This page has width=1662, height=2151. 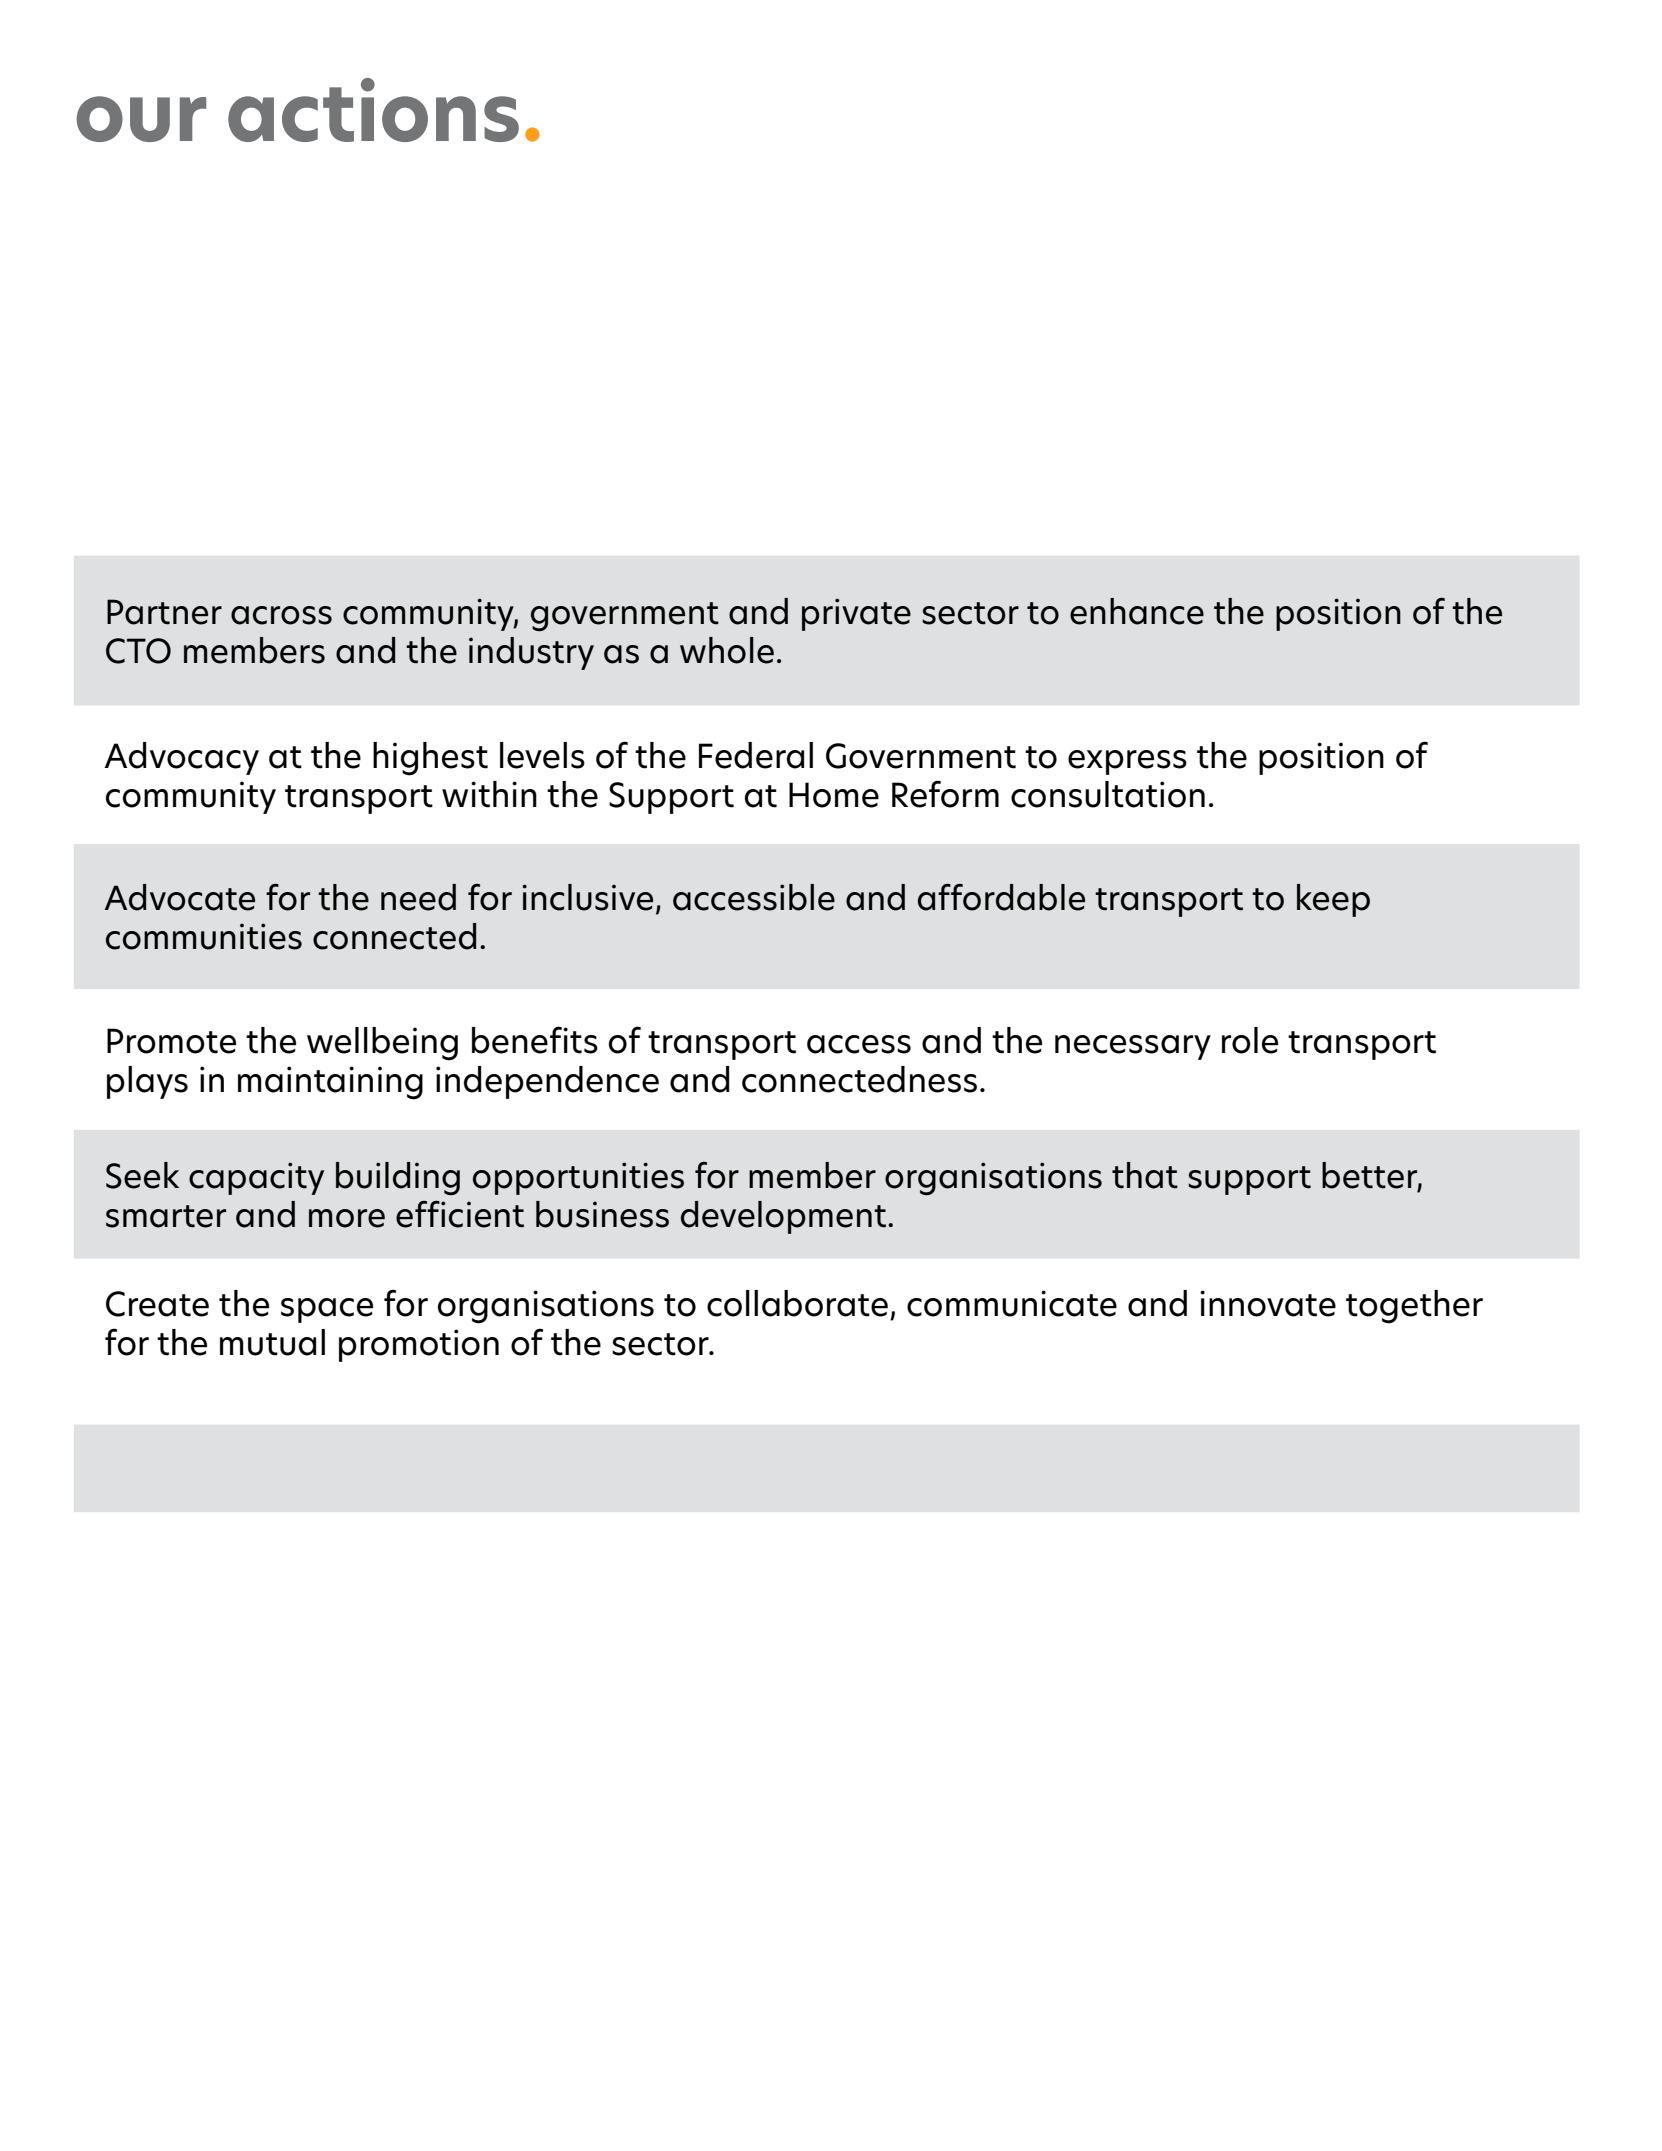 I want to click on our, so click(x=141, y=119).
